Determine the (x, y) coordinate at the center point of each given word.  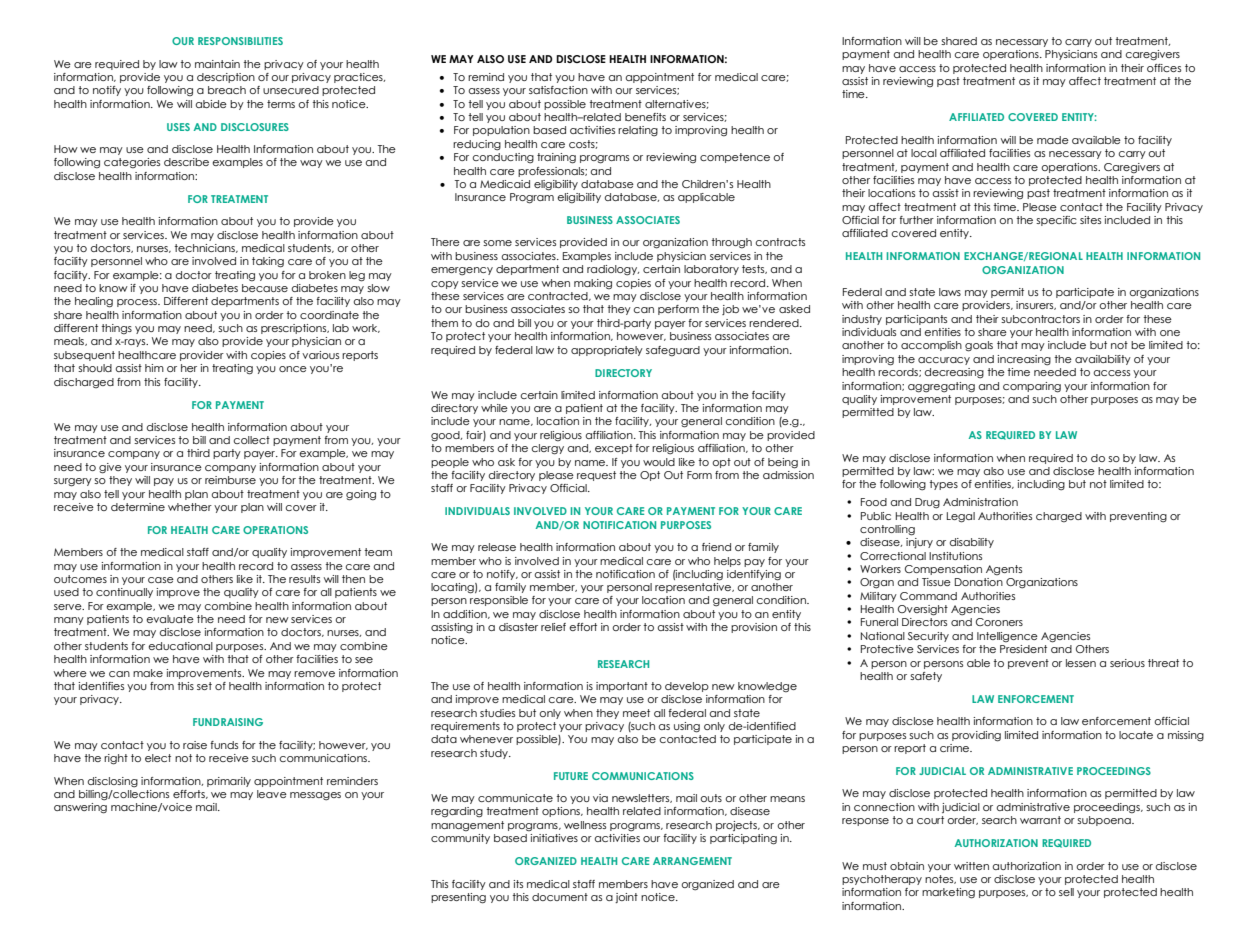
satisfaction (558, 90)
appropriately (607, 351)
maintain (217, 64)
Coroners (999, 622)
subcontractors (1040, 319)
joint (626, 898)
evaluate (170, 619)
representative (694, 586)
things (116, 329)
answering (80, 808)
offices (1164, 68)
